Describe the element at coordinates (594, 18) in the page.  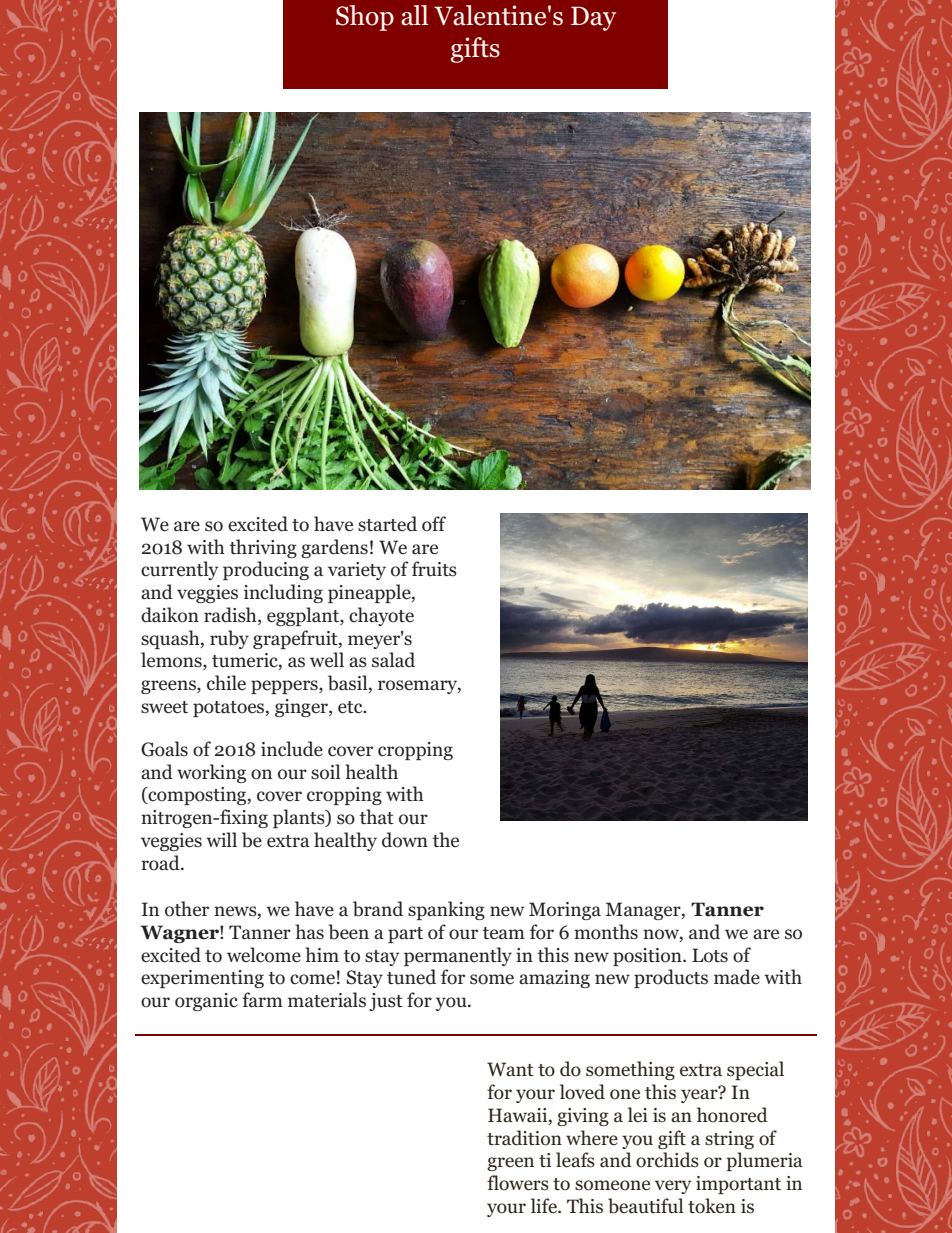
I see `Day` at that location.
